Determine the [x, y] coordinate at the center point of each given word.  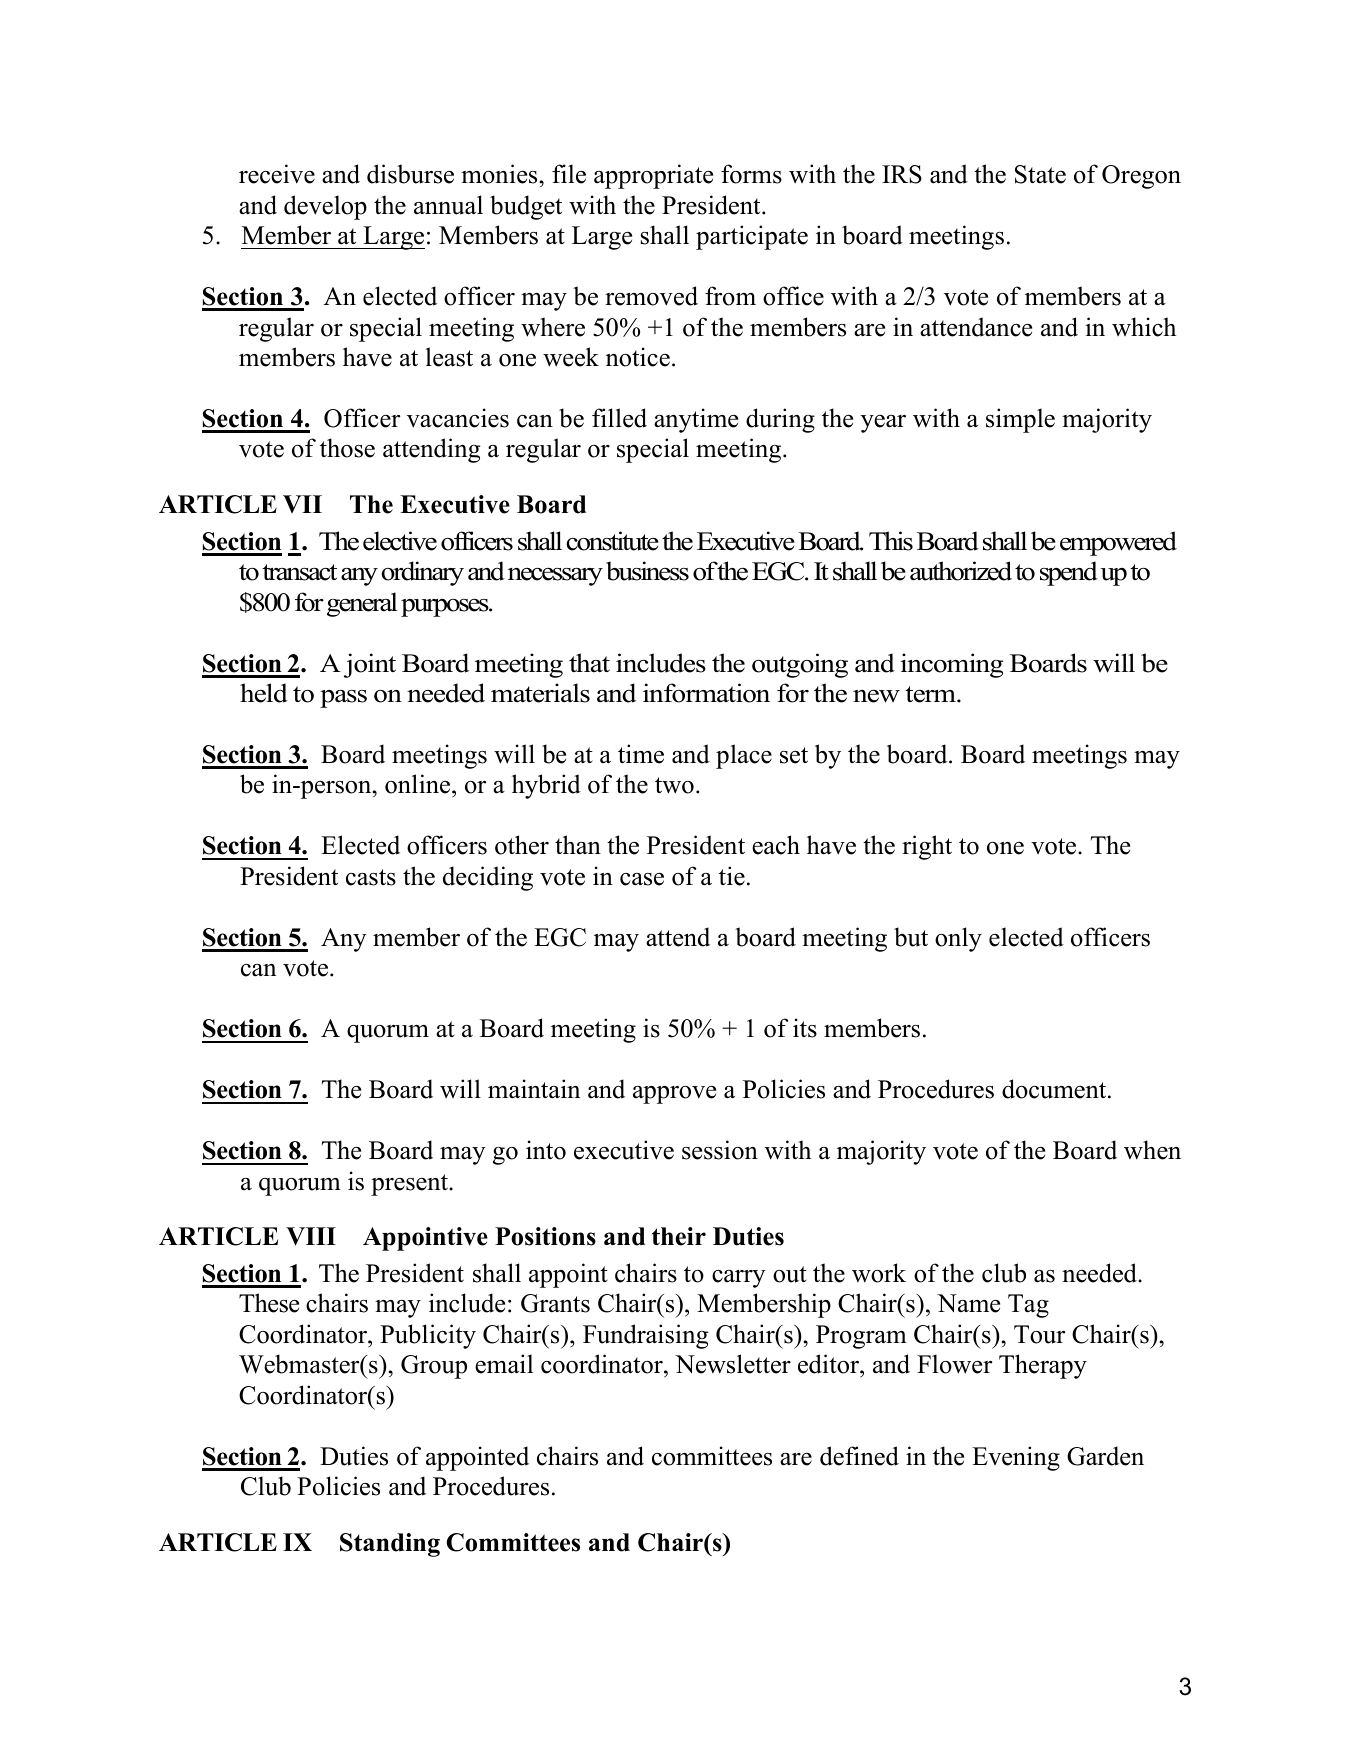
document [1055, 1089]
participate [752, 237]
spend [1069, 573]
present [410, 1185]
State [1040, 174]
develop [325, 207]
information [706, 693]
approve [674, 1095]
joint [370, 665]
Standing [390, 1545]
